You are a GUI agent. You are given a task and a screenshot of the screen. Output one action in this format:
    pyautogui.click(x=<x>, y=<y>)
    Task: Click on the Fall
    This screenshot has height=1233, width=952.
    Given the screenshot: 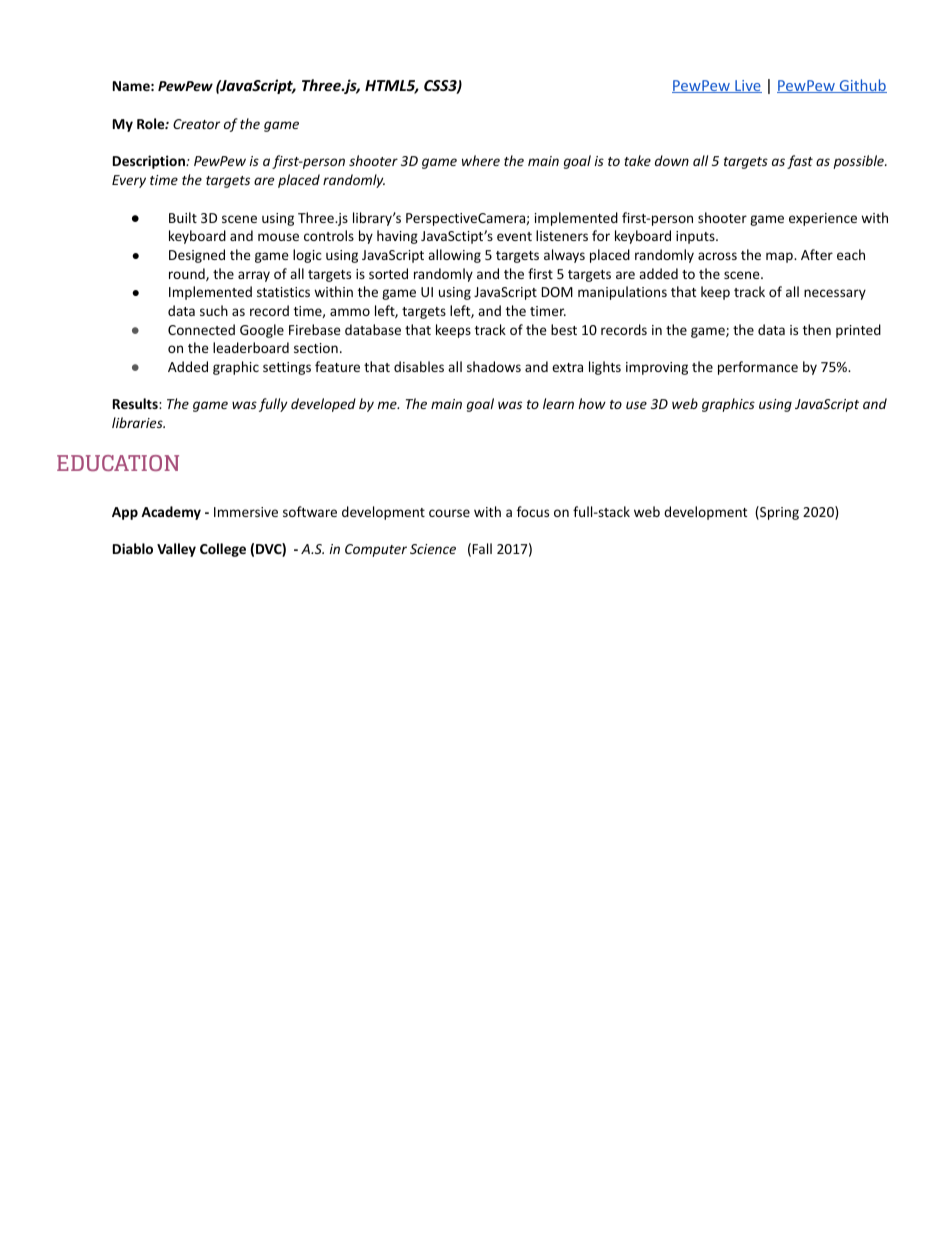 What is the action you would take?
    pyautogui.click(x=482, y=548)
